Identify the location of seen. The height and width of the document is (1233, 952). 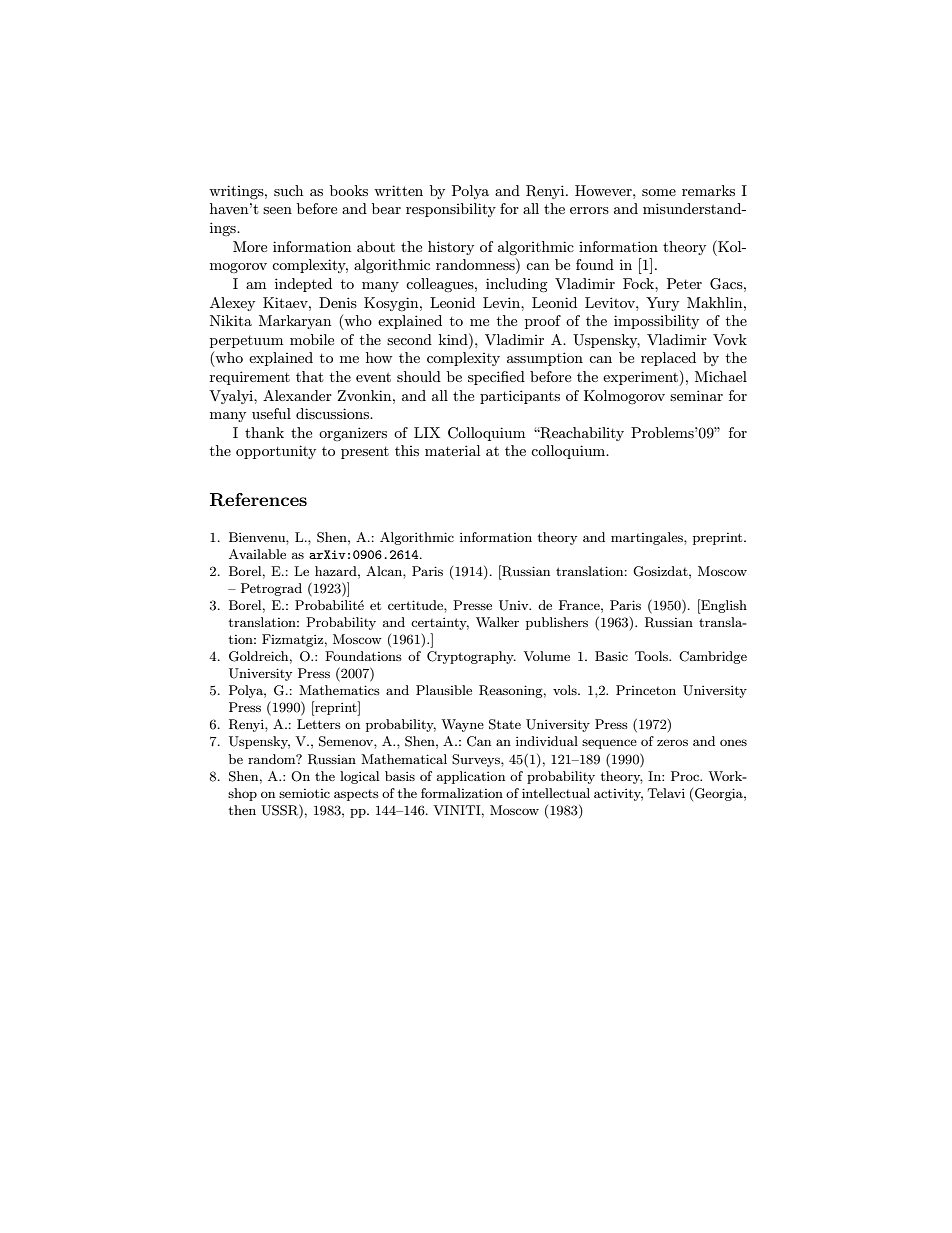
(277, 210).
